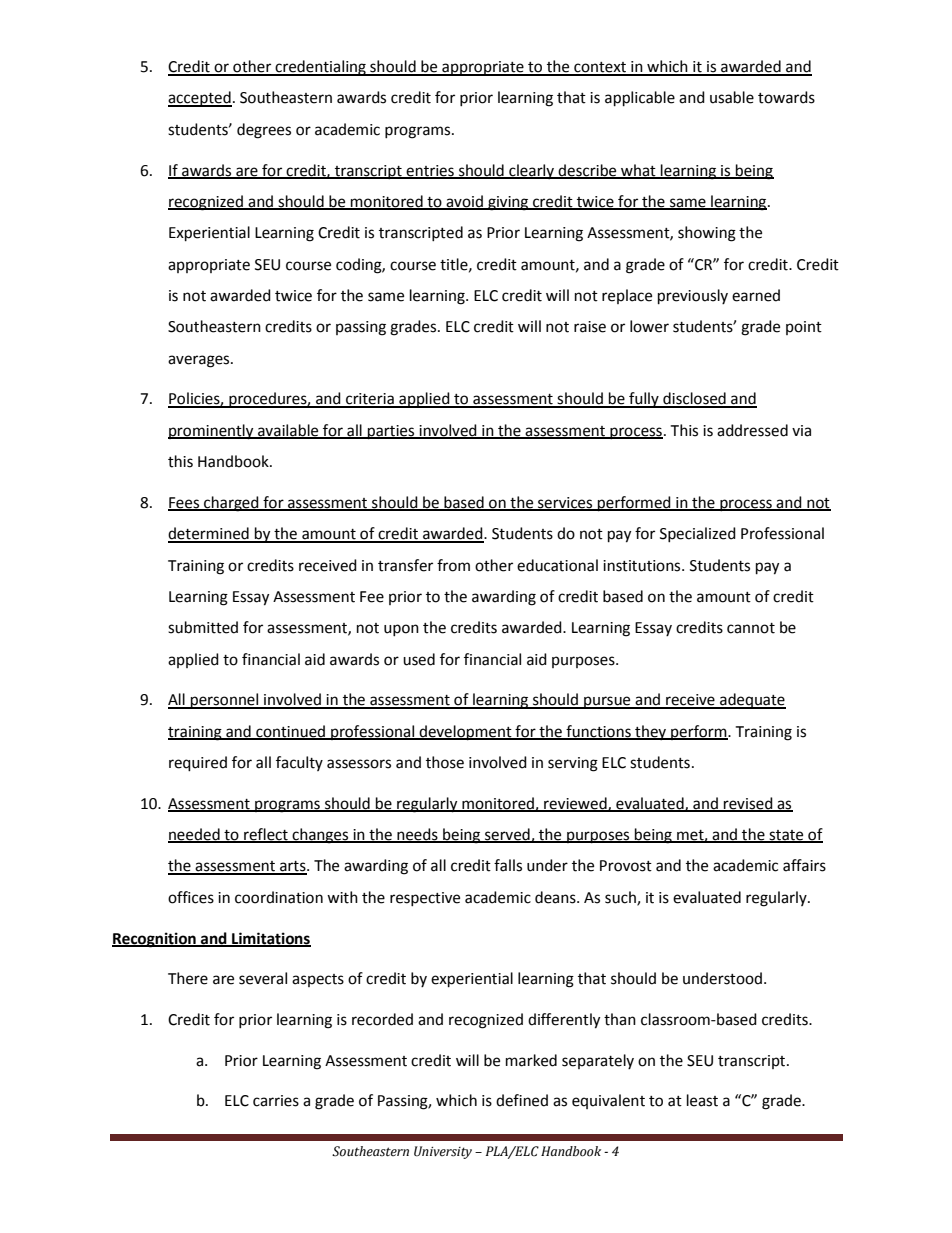 The image size is (952, 1233). What do you see at coordinates (702, 1100) in the screenshot?
I see `least` at bounding box center [702, 1100].
